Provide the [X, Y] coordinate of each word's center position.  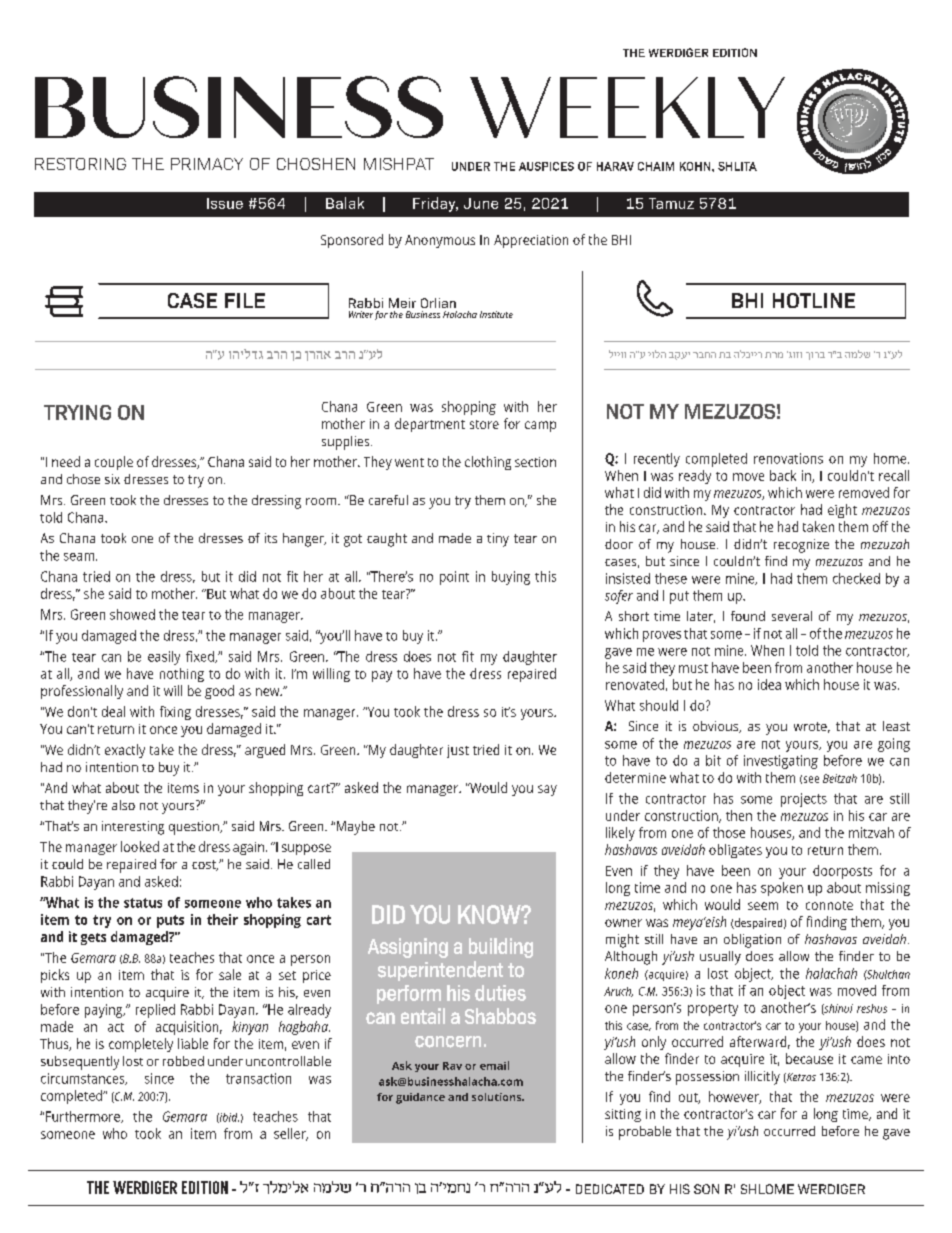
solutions [498, 1097]
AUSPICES [546, 166]
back [783, 475]
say [547, 790]
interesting [133, 828]
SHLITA [737, 166]
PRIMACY [207, 164]
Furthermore [84, 1117]
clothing [488, 463]
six [112, 479]
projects [804, 800]
